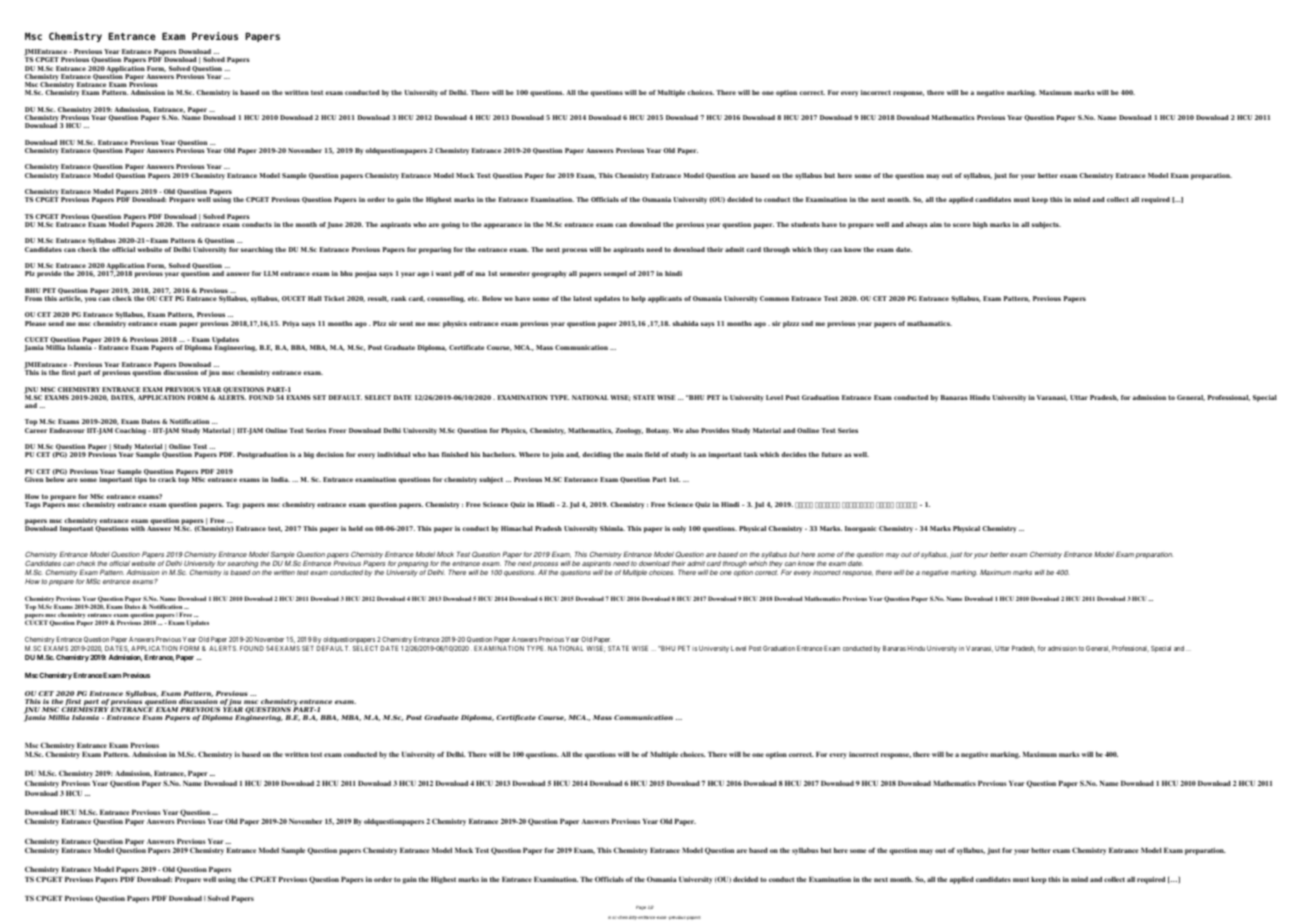 This image has height=924, width=1309. I want to click on LLM, so click(271, 273).
